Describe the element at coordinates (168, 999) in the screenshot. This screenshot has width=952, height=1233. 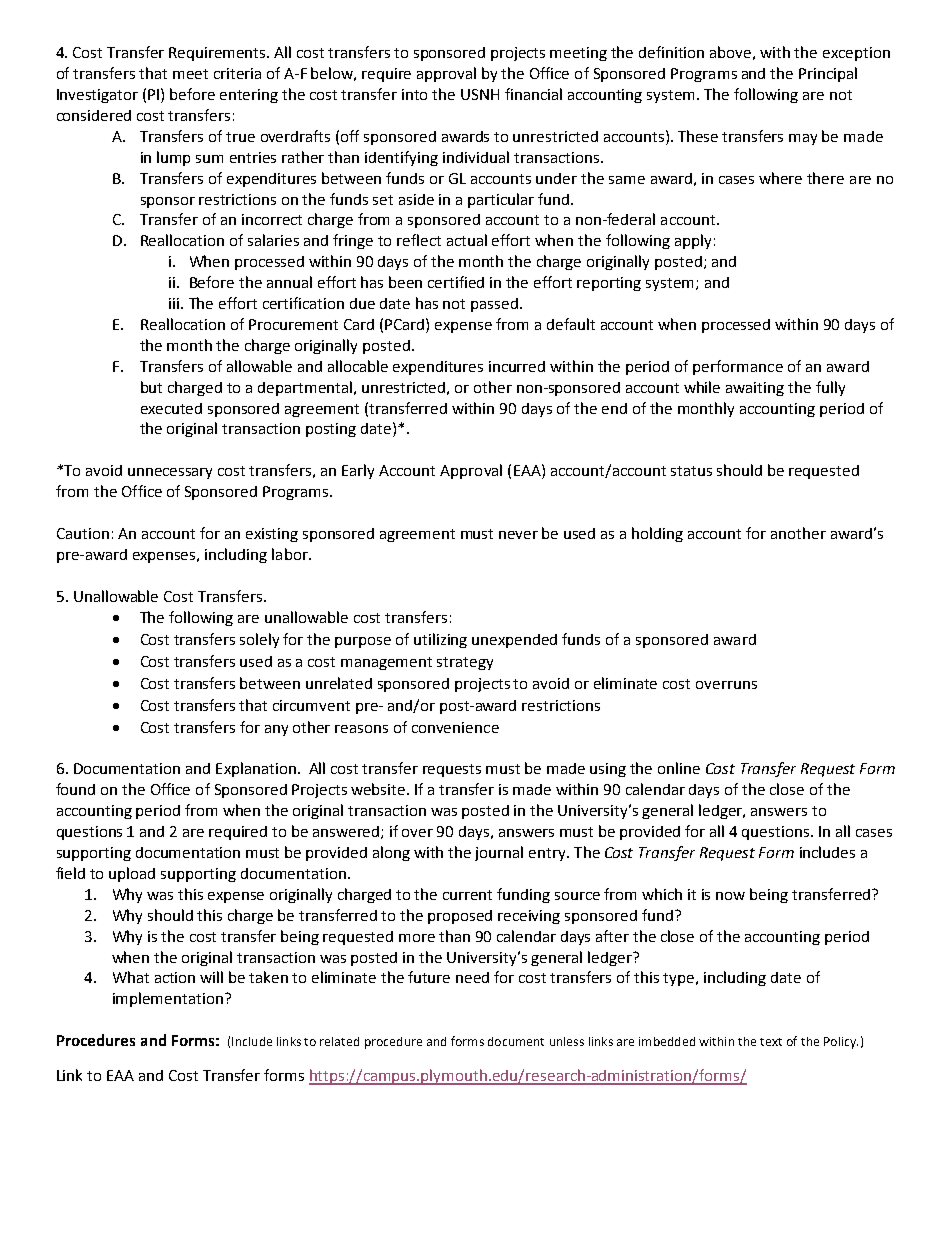
I see `implementation` at that location.
